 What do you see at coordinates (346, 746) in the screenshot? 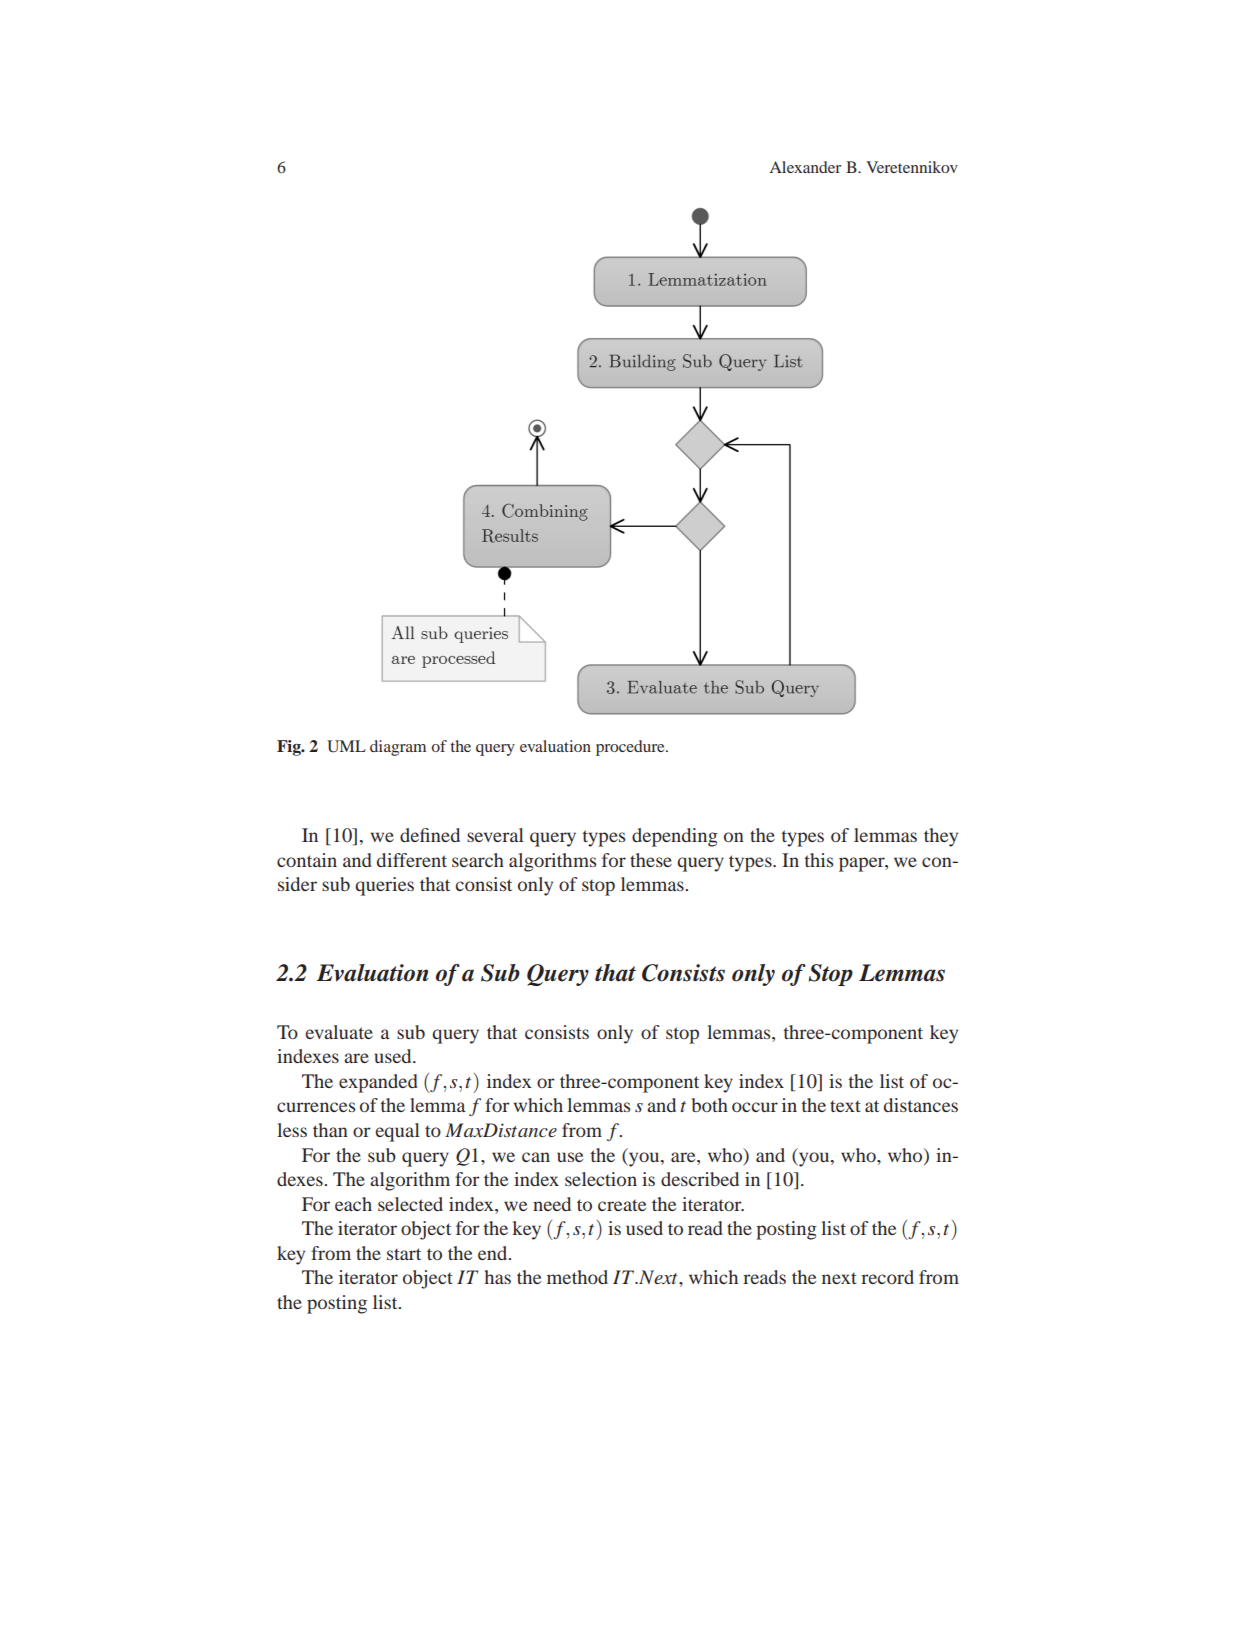
I see `UML` at bounding box center [346, 746].
